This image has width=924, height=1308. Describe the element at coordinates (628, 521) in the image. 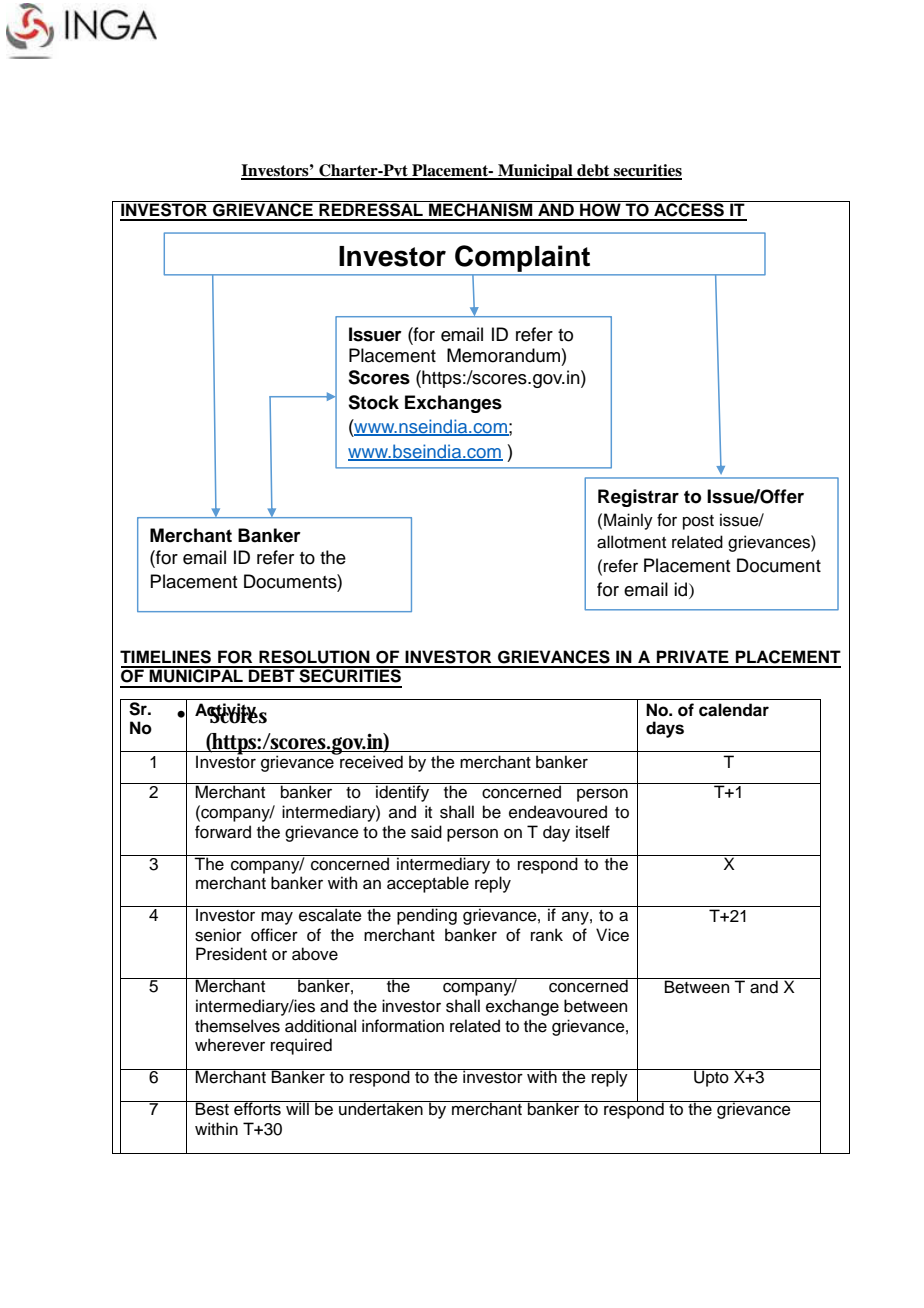

I see `Mainly` at that location.
